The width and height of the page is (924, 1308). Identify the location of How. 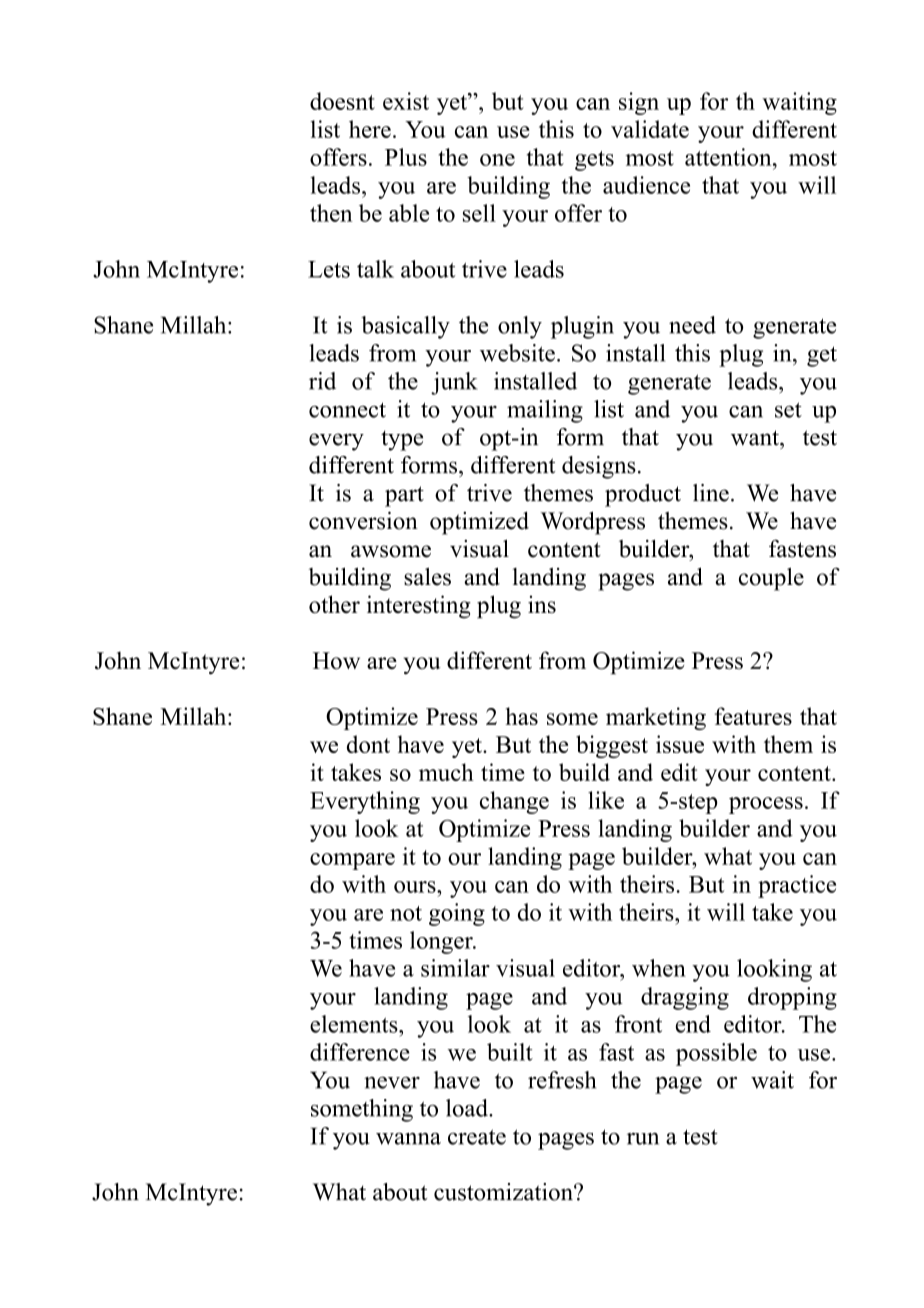
(336, 660).
